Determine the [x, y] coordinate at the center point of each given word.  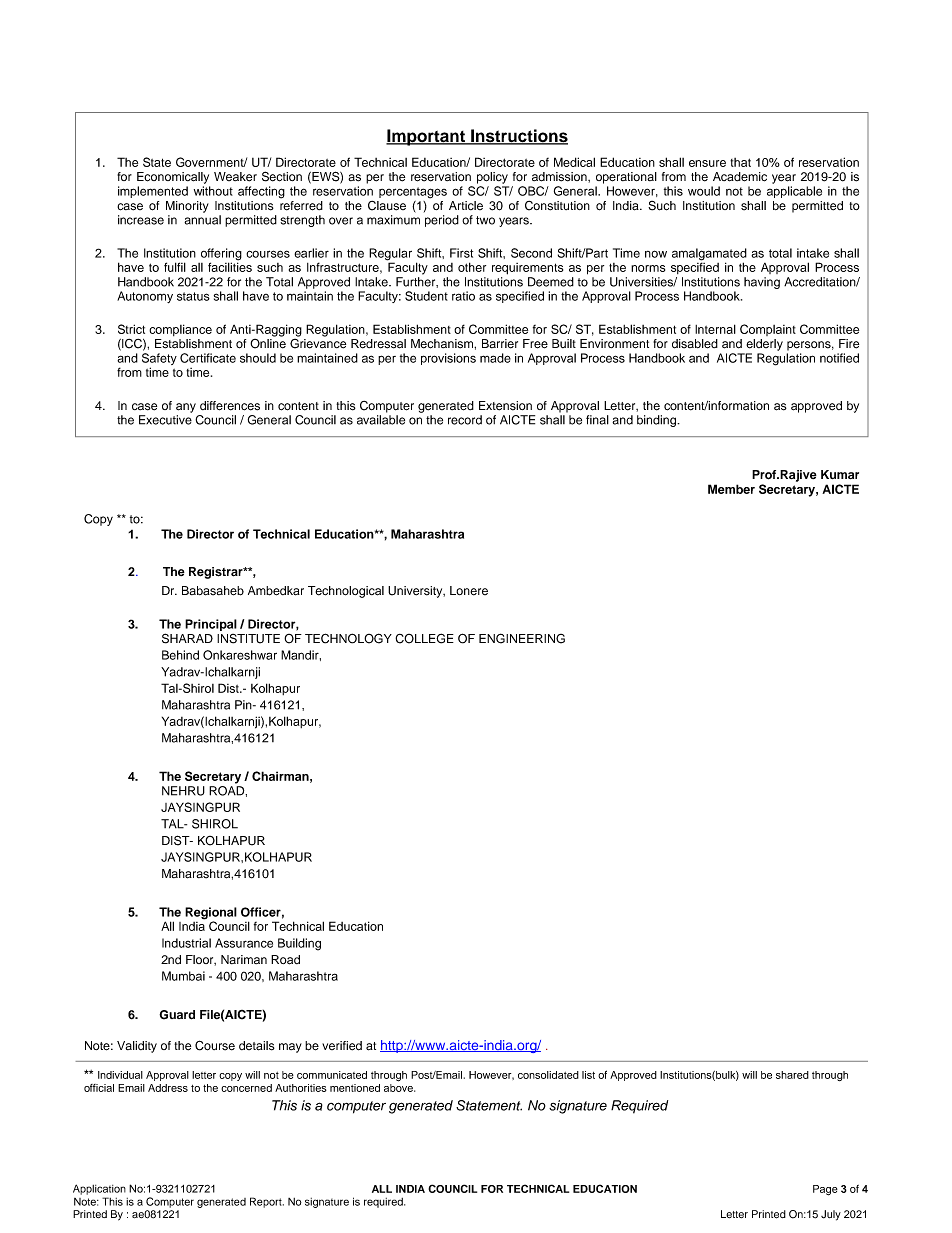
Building [299, 944]
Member [731, 489]
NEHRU [183, 791]
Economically [173, 178]
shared [792, 1075]
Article [466, 205]
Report [267, 1202]
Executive [165, 420]
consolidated [548, 1075]
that [740, 162]
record [465, 420]
